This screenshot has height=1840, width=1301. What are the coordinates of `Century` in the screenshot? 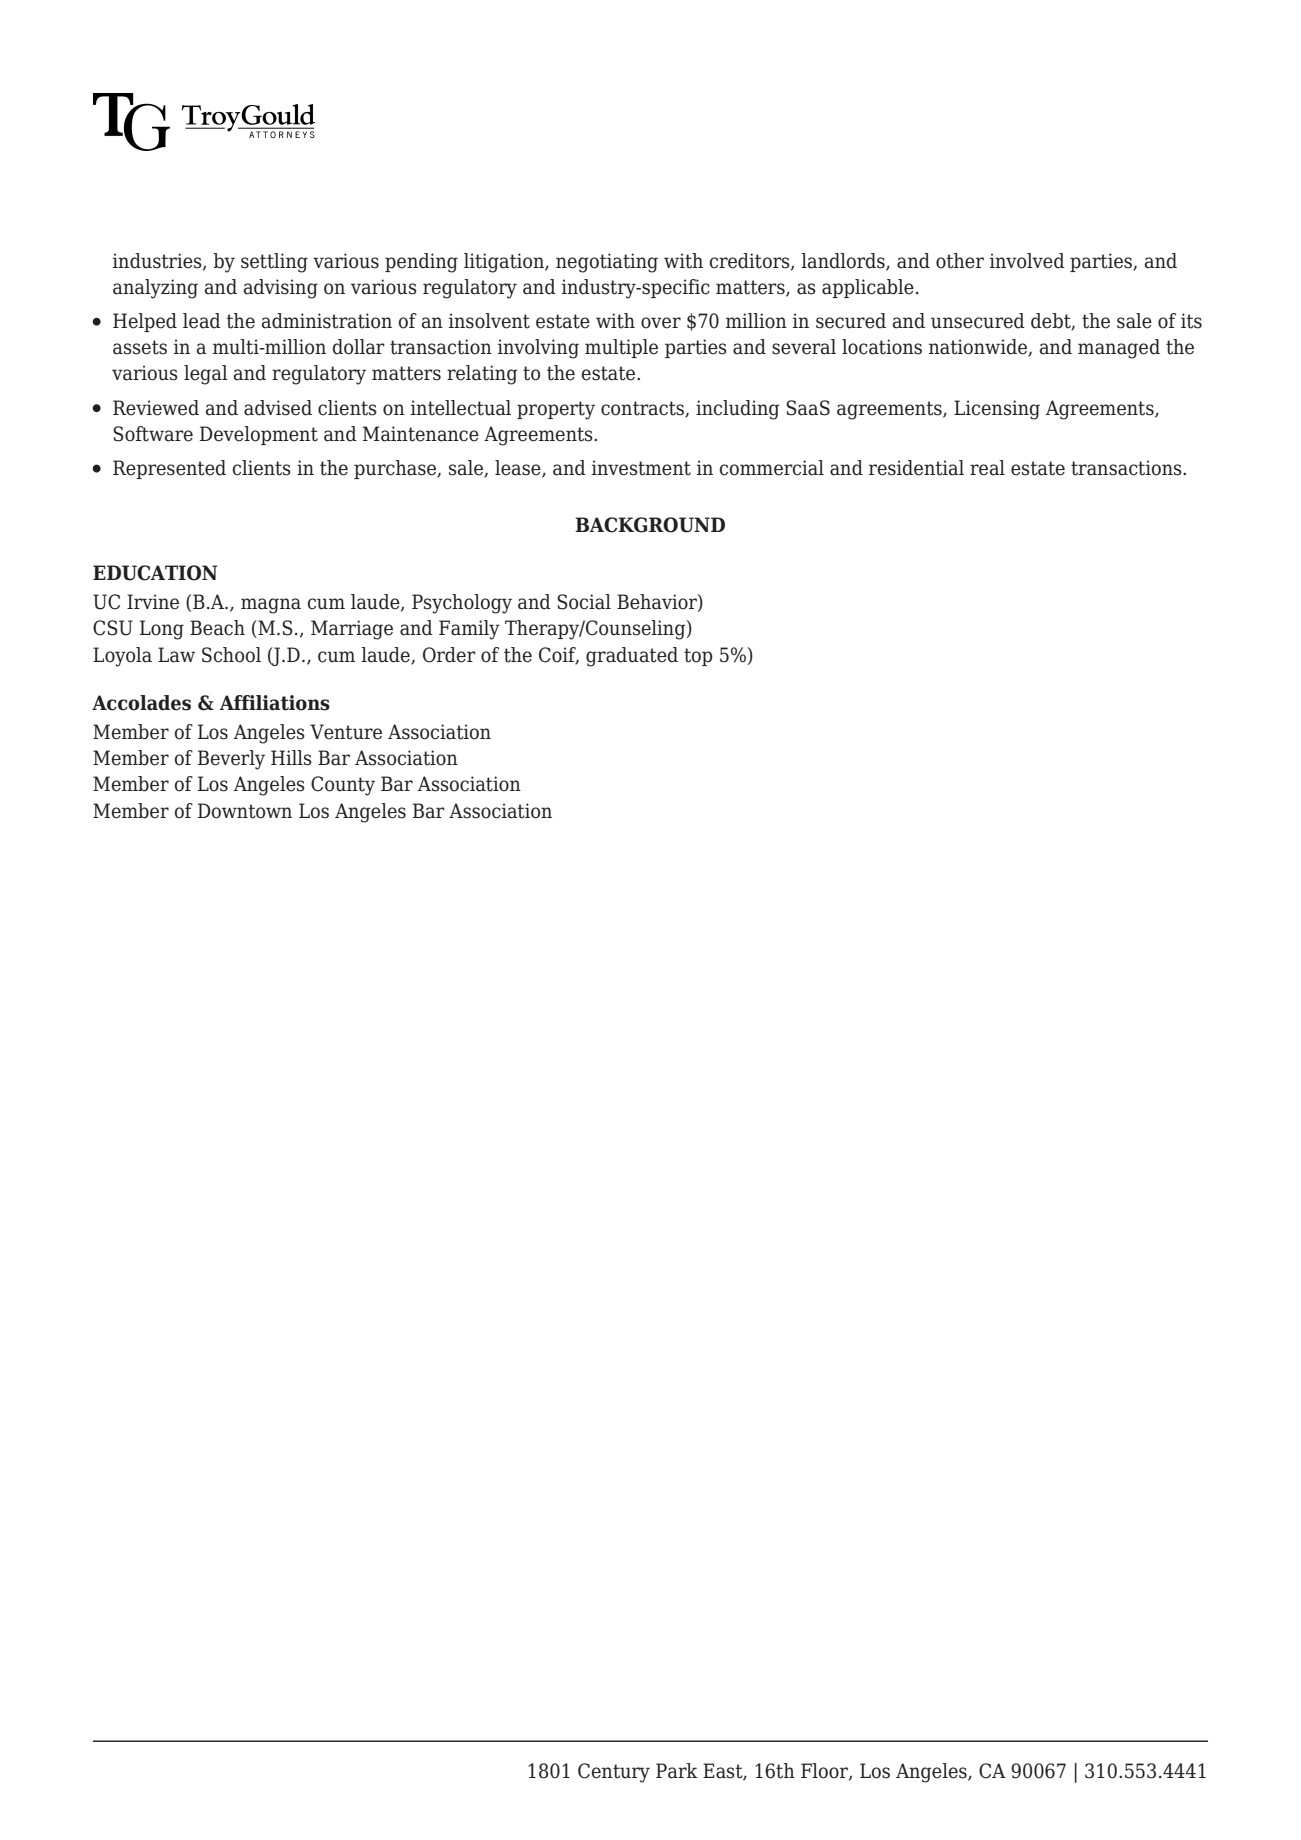 It's located at (614, 1773).
